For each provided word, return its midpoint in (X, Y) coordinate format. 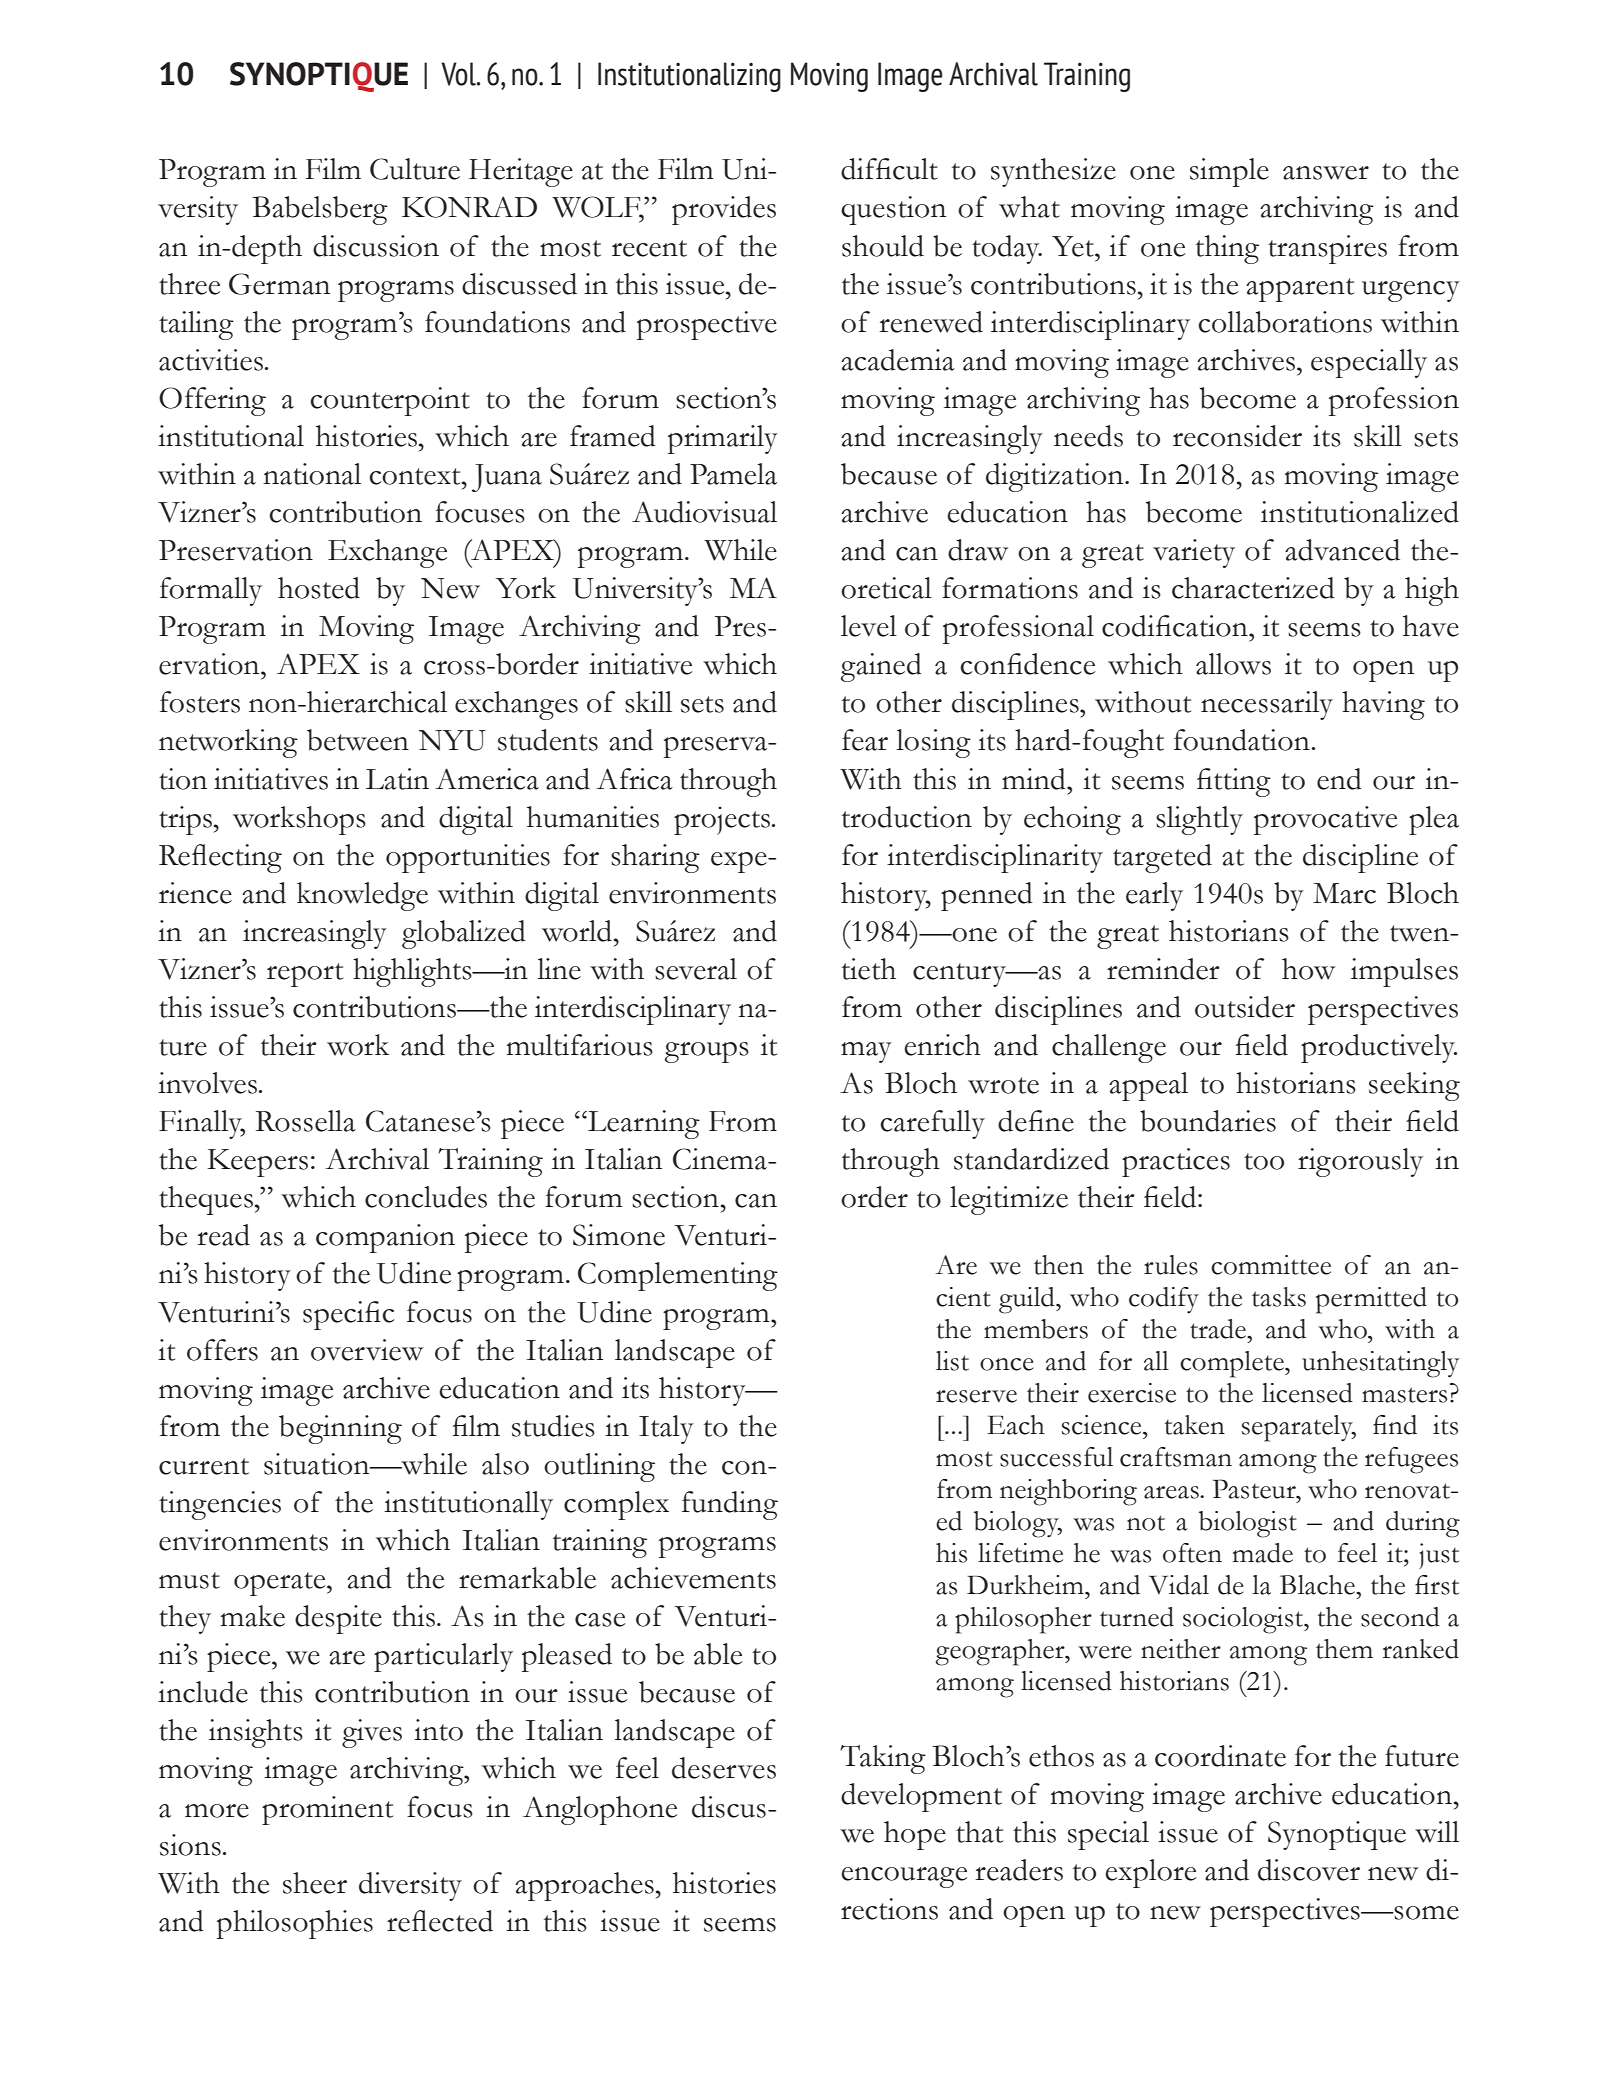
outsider (1245, 1007)
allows (1233, 664)
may (866, 1052)
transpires (1327, 249)
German (279, 284)
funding (730, 1505)
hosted (319, 588)
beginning (340, 1429)
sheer (315, 1883)
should (883, 246)
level (869, 626)
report (305, 975)
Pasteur (1255, 1489)
